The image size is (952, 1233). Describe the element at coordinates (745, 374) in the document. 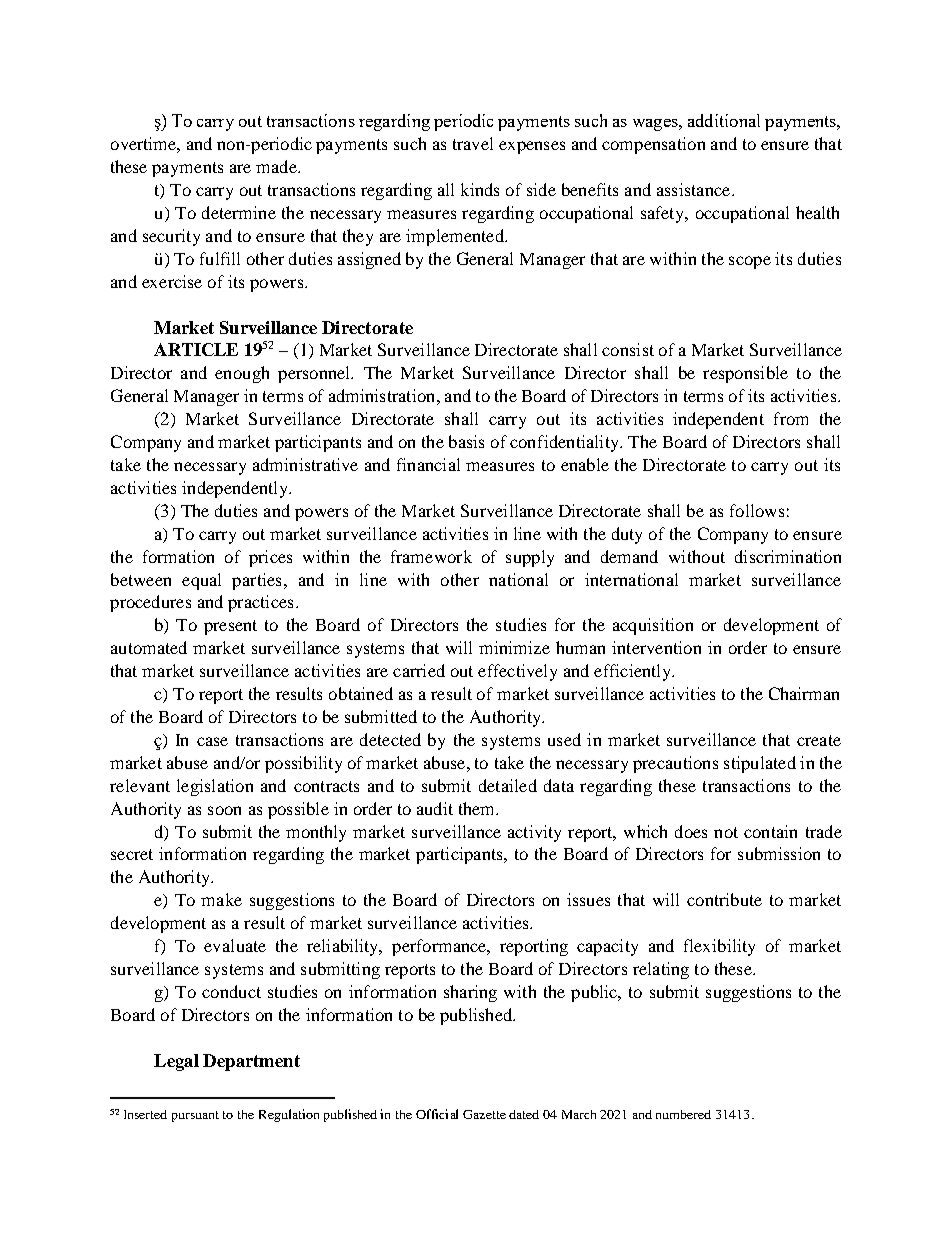

I see `responsible` at that location.
